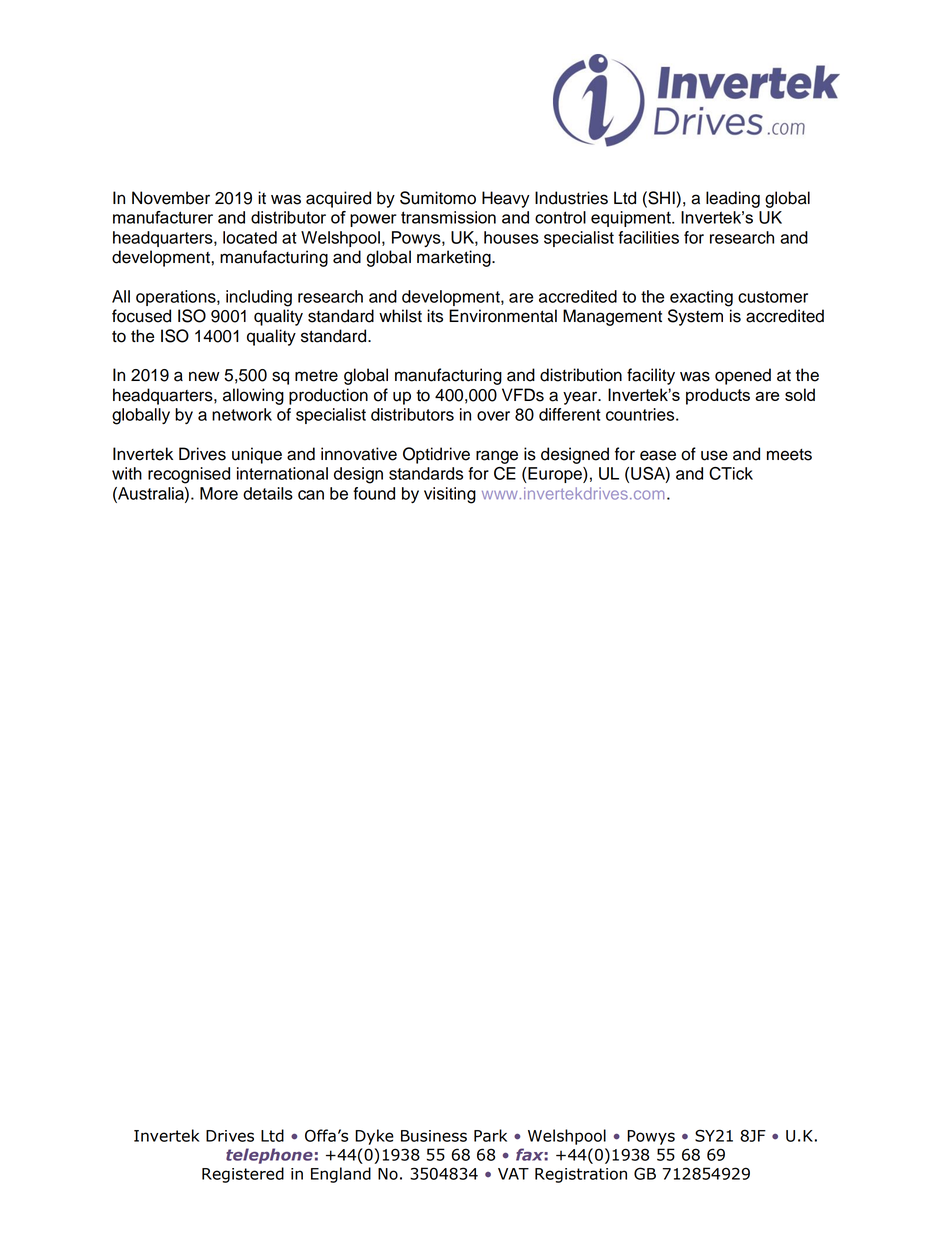 Image resolution: width=952 pixels, height=1233 pixels. Describe the element at coordinates (450, 495) in the screenshot. I see `visiting` at that location.
